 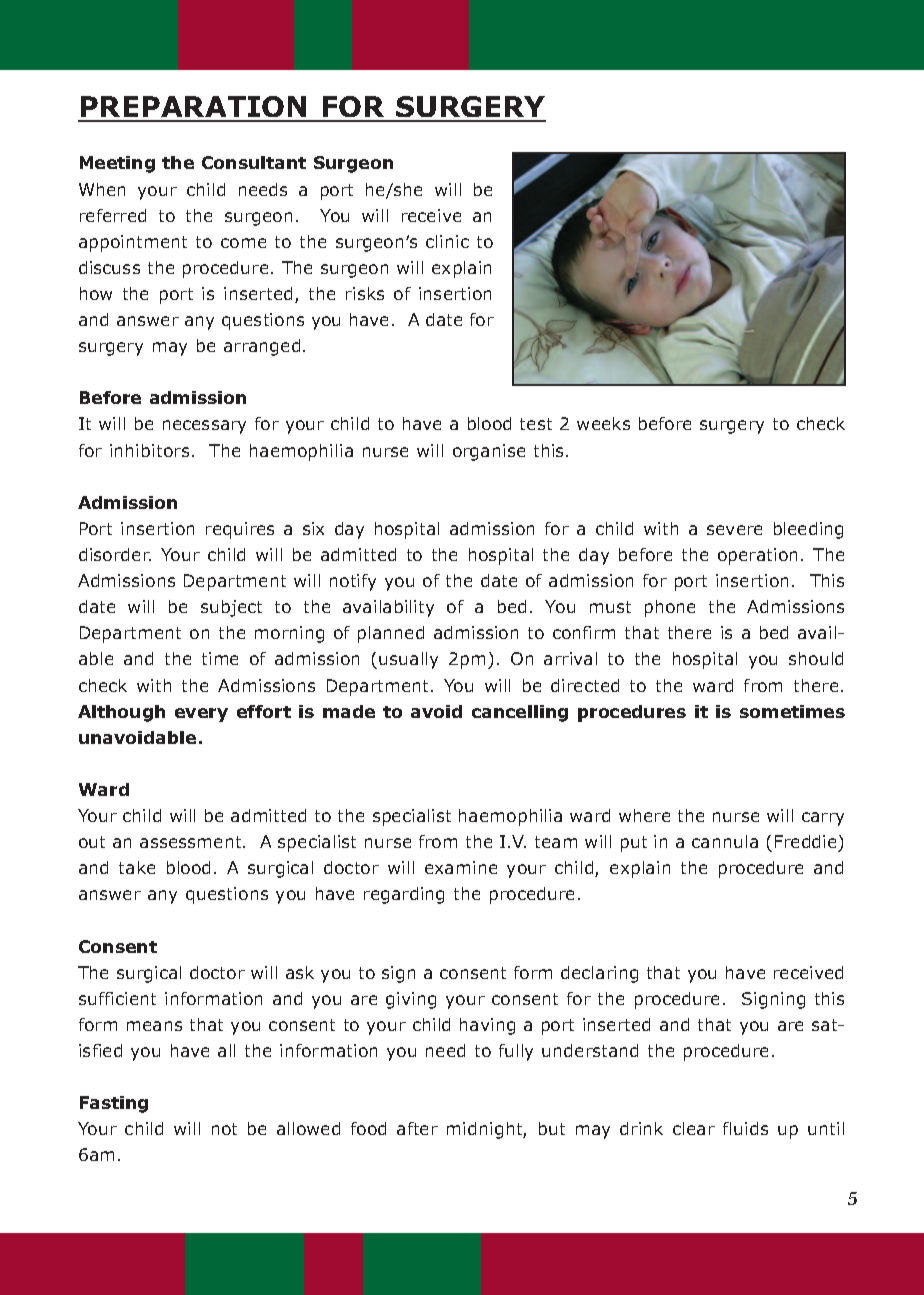 What do you see at coordinates (117, 164) in the image?
I see `meeting` at bounding box center [117, 164].
